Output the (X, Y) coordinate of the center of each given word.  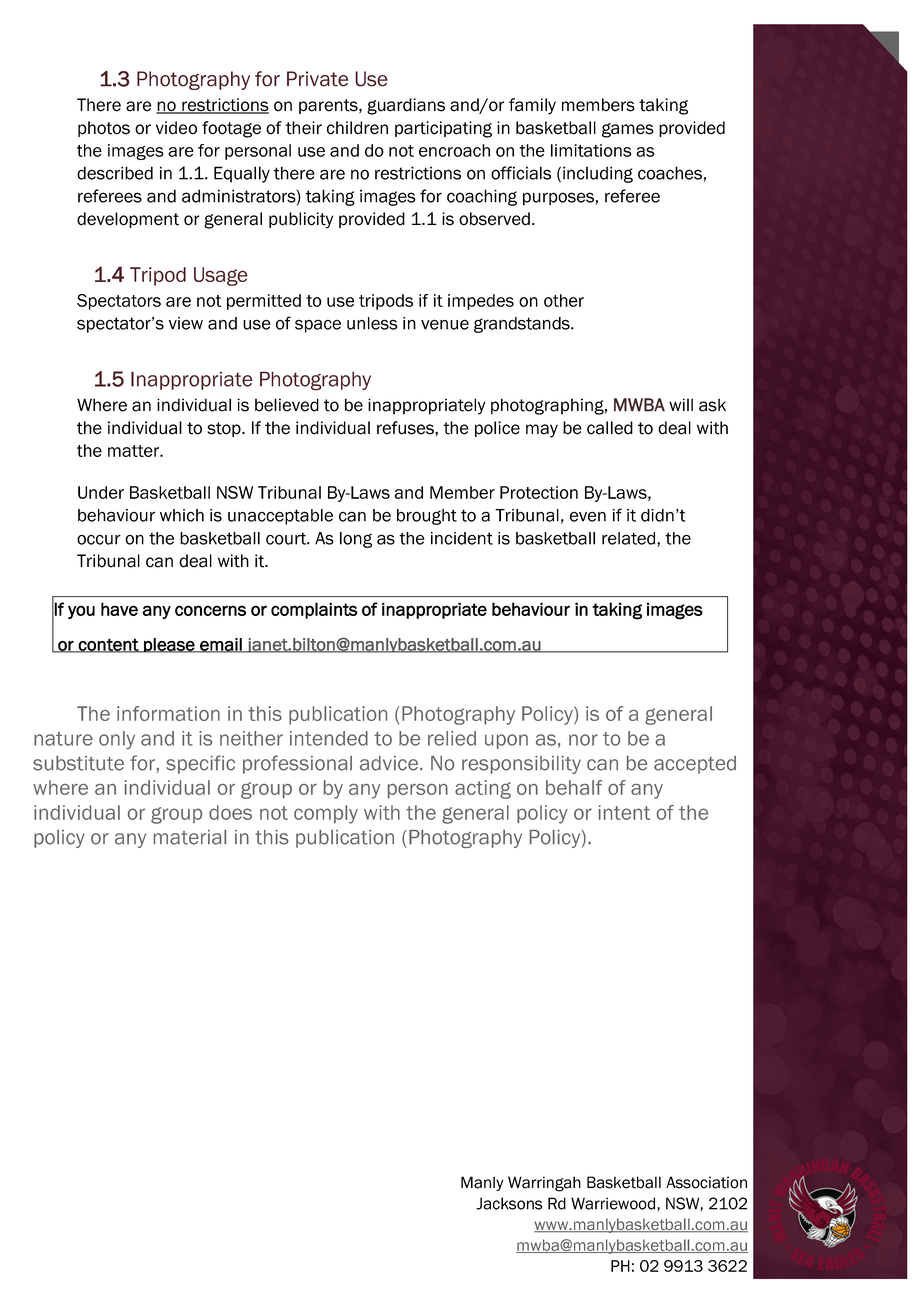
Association (706, 1182)
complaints (314, 610)
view (186, 323)
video (176, 128)
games (628, 130)
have (119, 609)
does (230, 812)
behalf (574, 787)
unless (372, 323)
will (681, 404)
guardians (406, 106)
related (630, 539)
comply (326, 814)
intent (624, 812)
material (190, 837)
